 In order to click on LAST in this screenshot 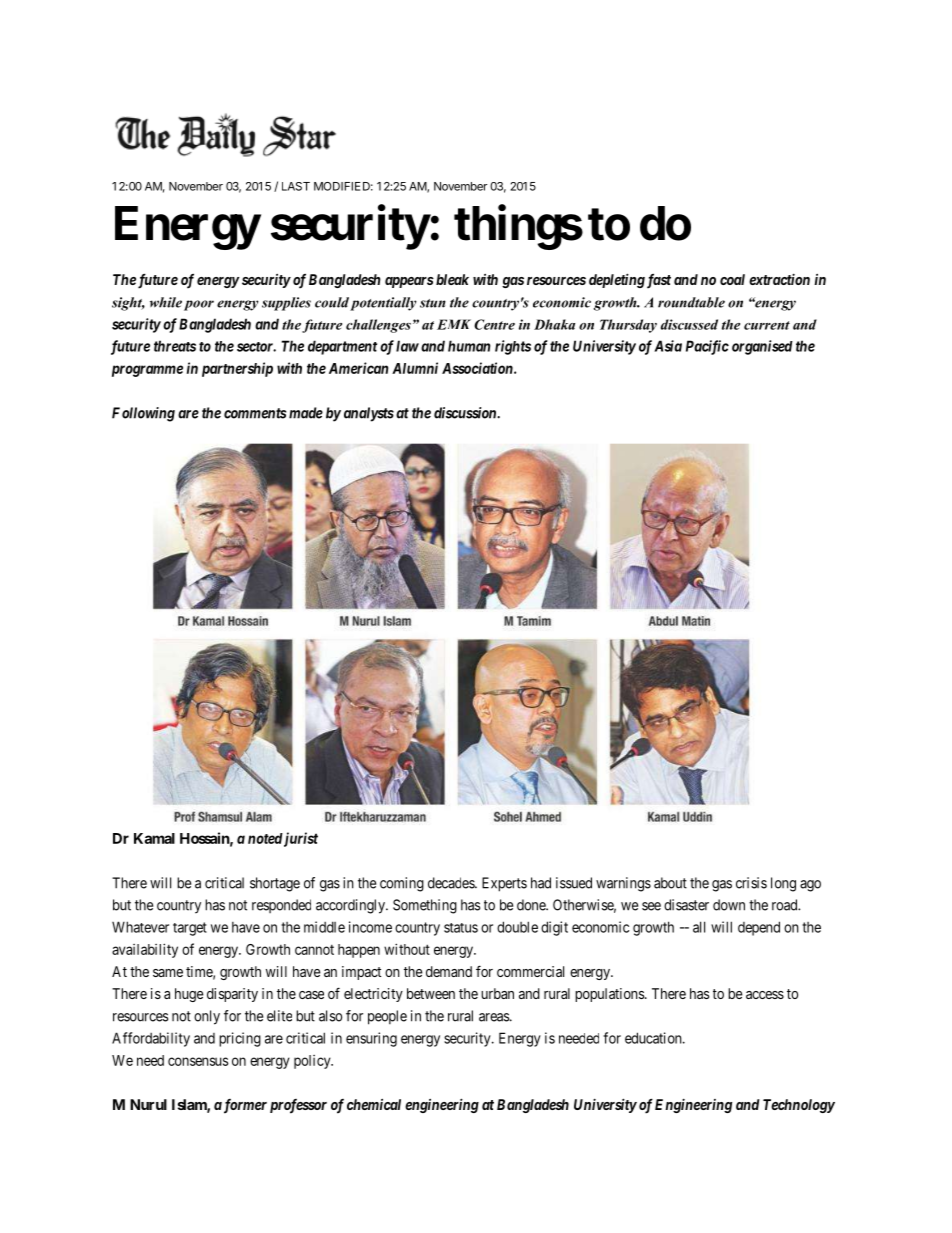, I will do `click(296, 186)`.
